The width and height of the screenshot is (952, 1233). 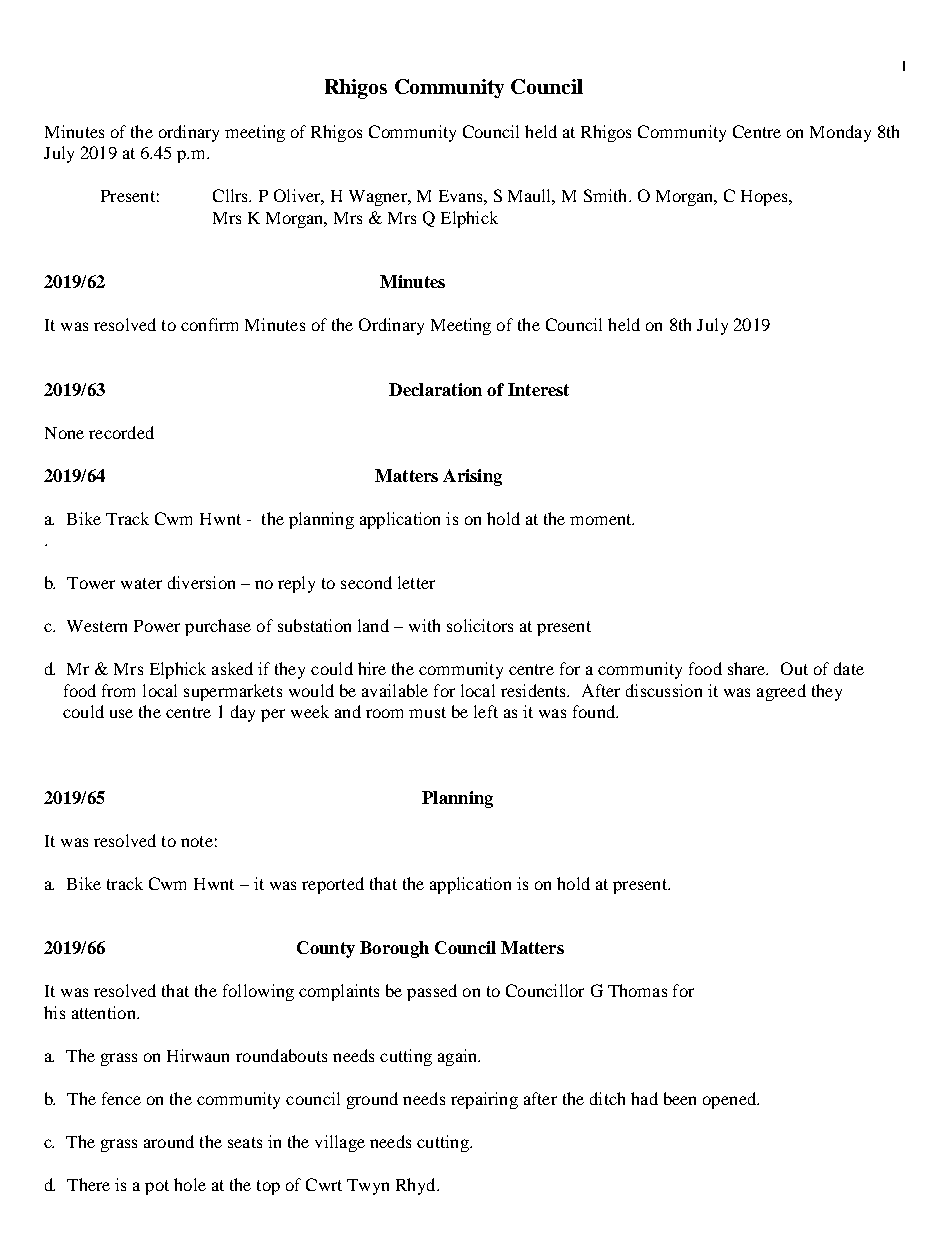 What do you see at coordinates (169, 1141) in the screenshot?
I see `around` at bounding box center [169, 1141].
